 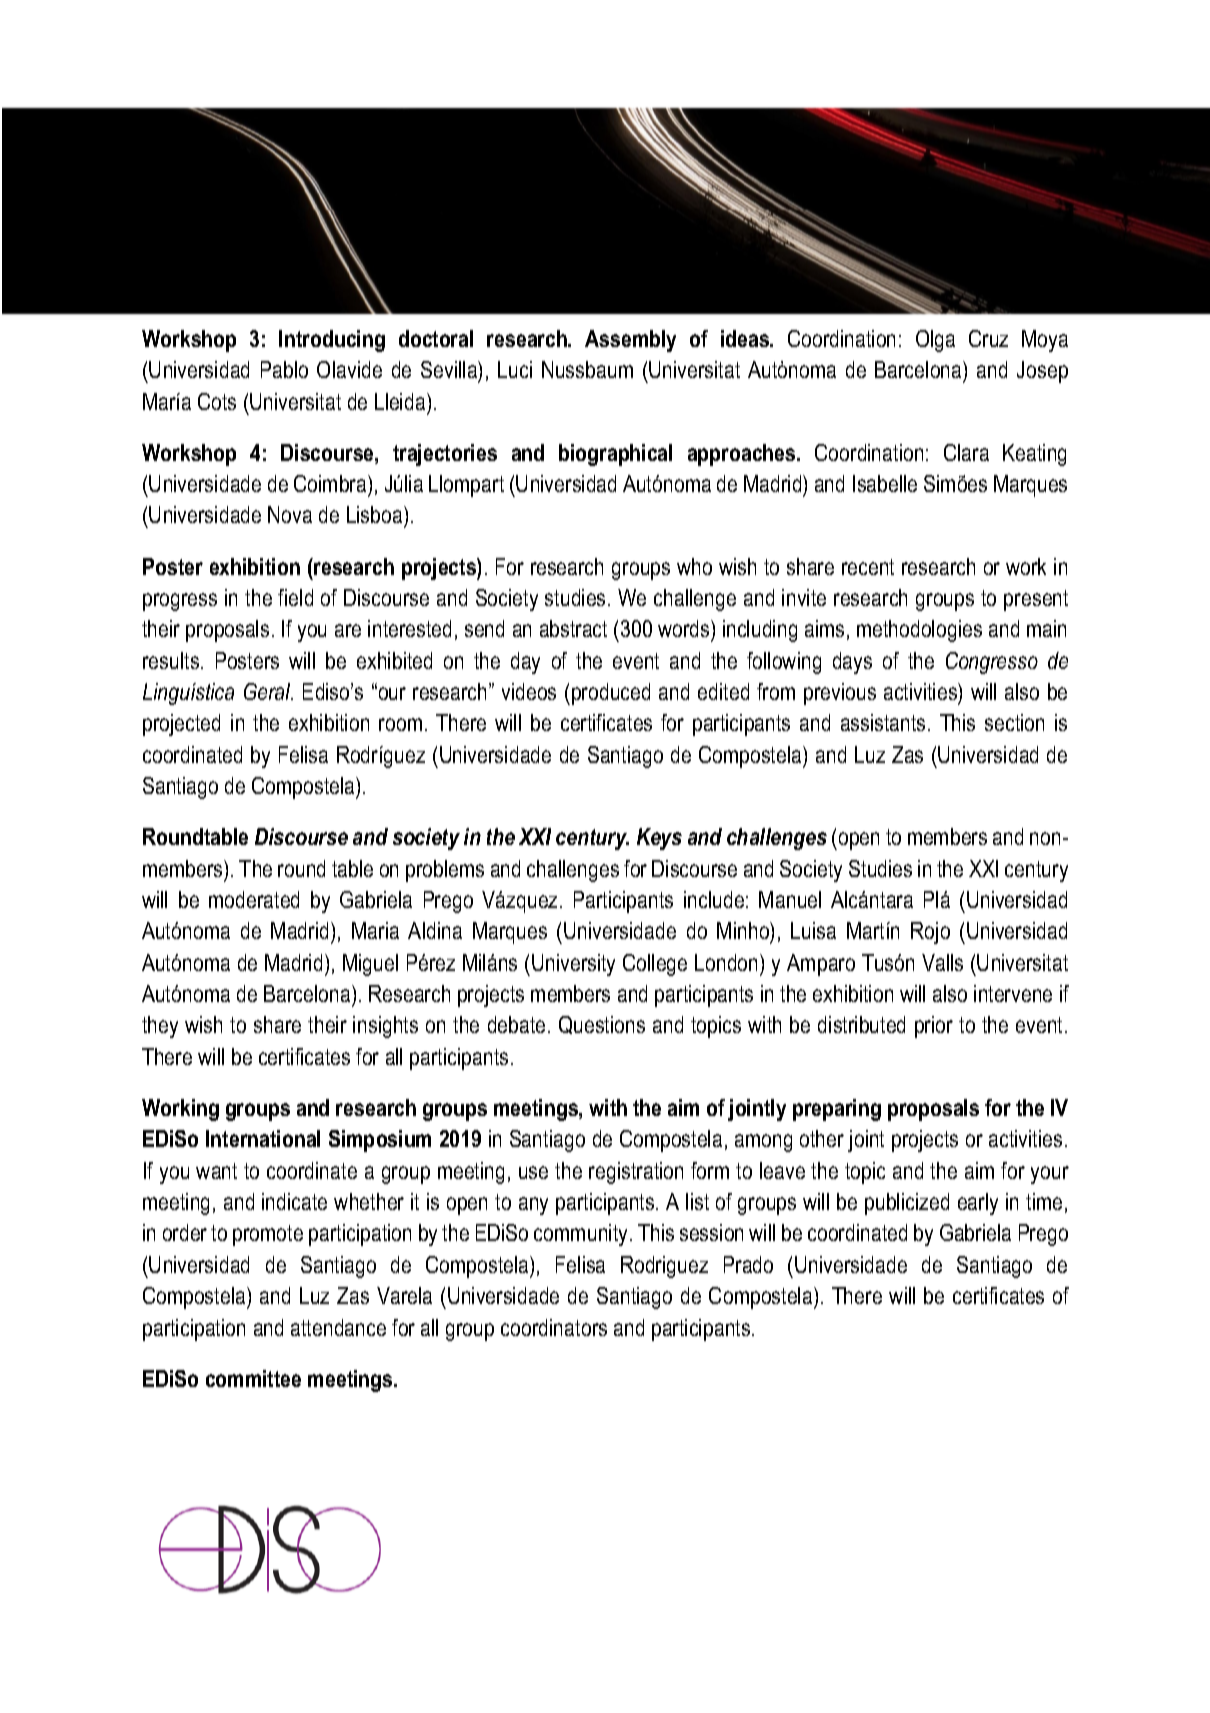 I want to click on Keys, so click(x=659, y=839).
